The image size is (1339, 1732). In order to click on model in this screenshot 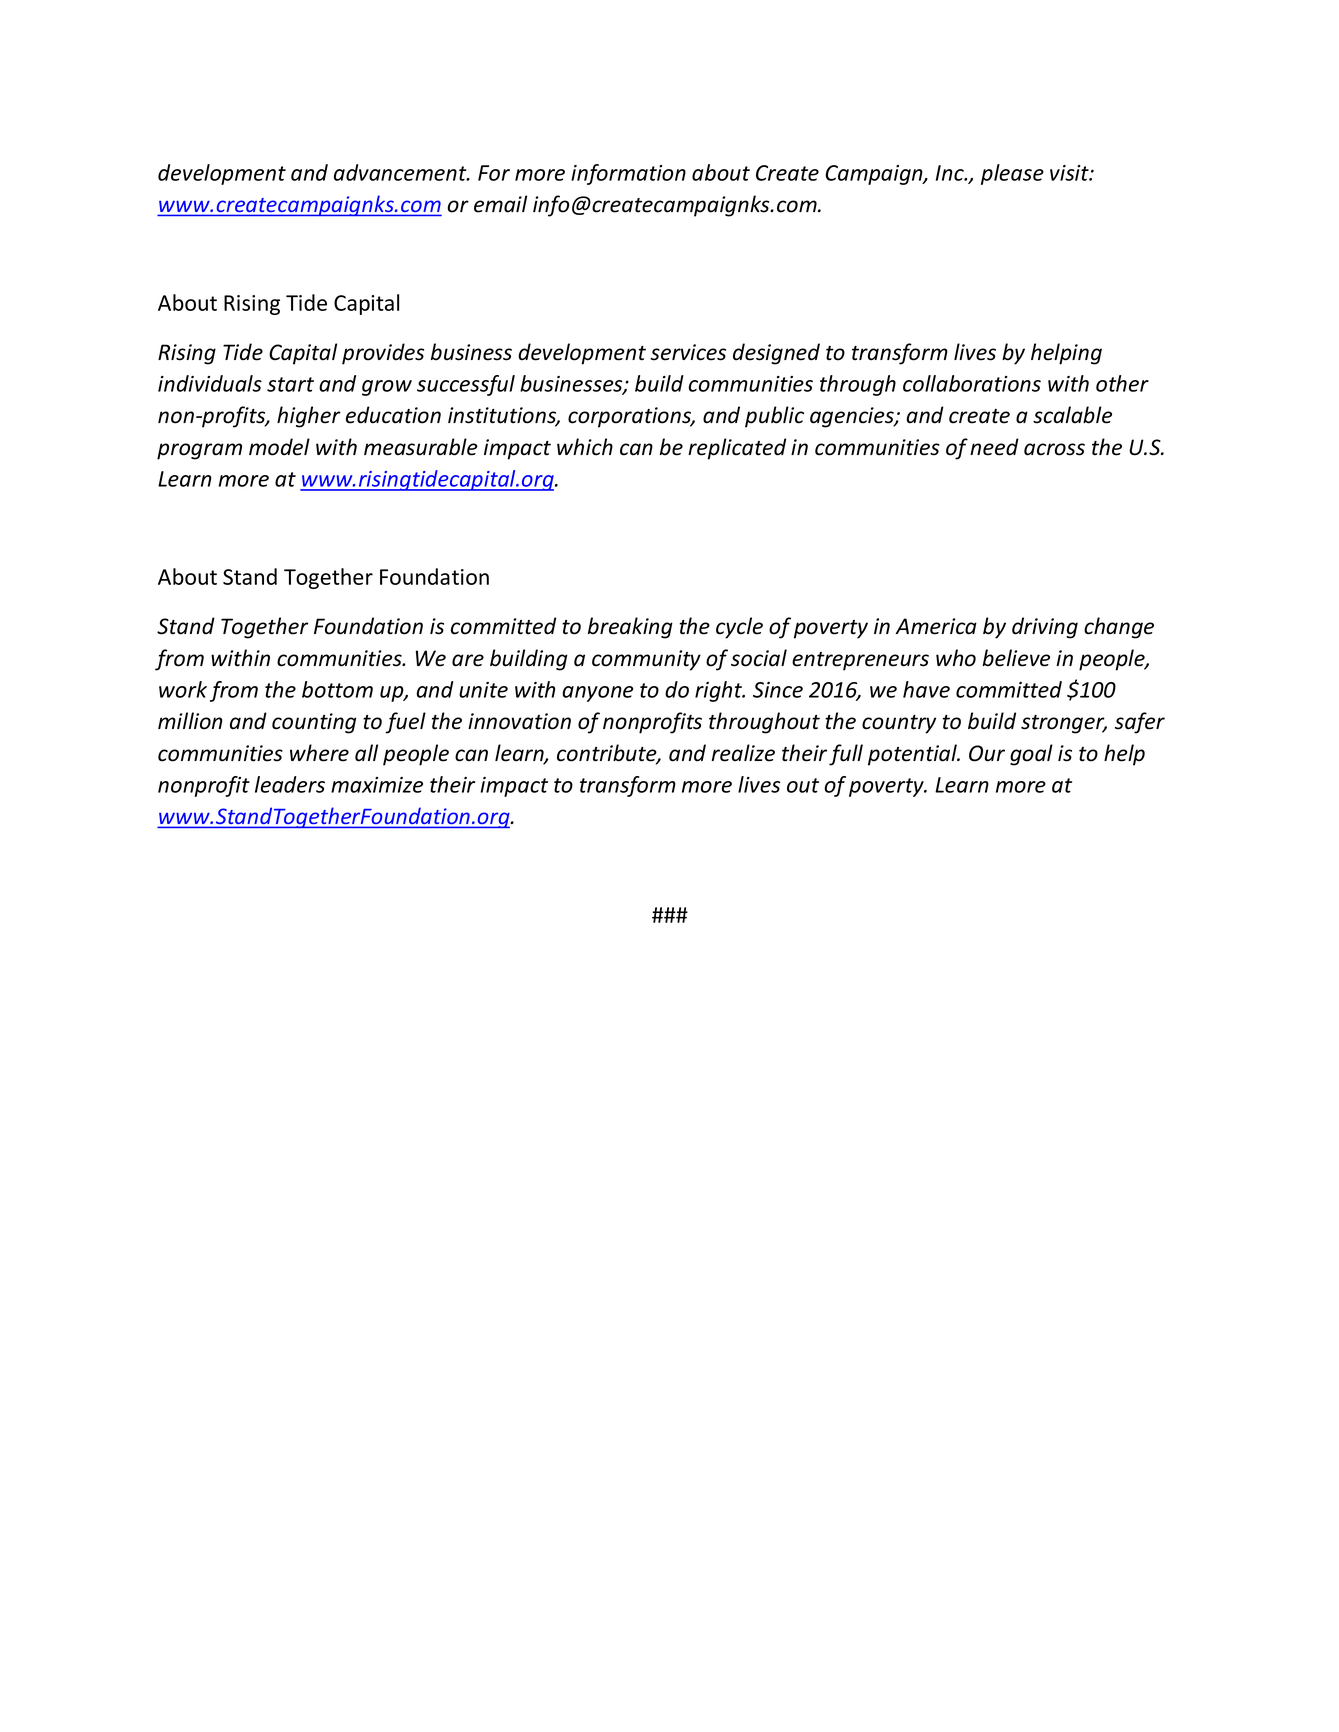, I will do `click(279, 447)`.
